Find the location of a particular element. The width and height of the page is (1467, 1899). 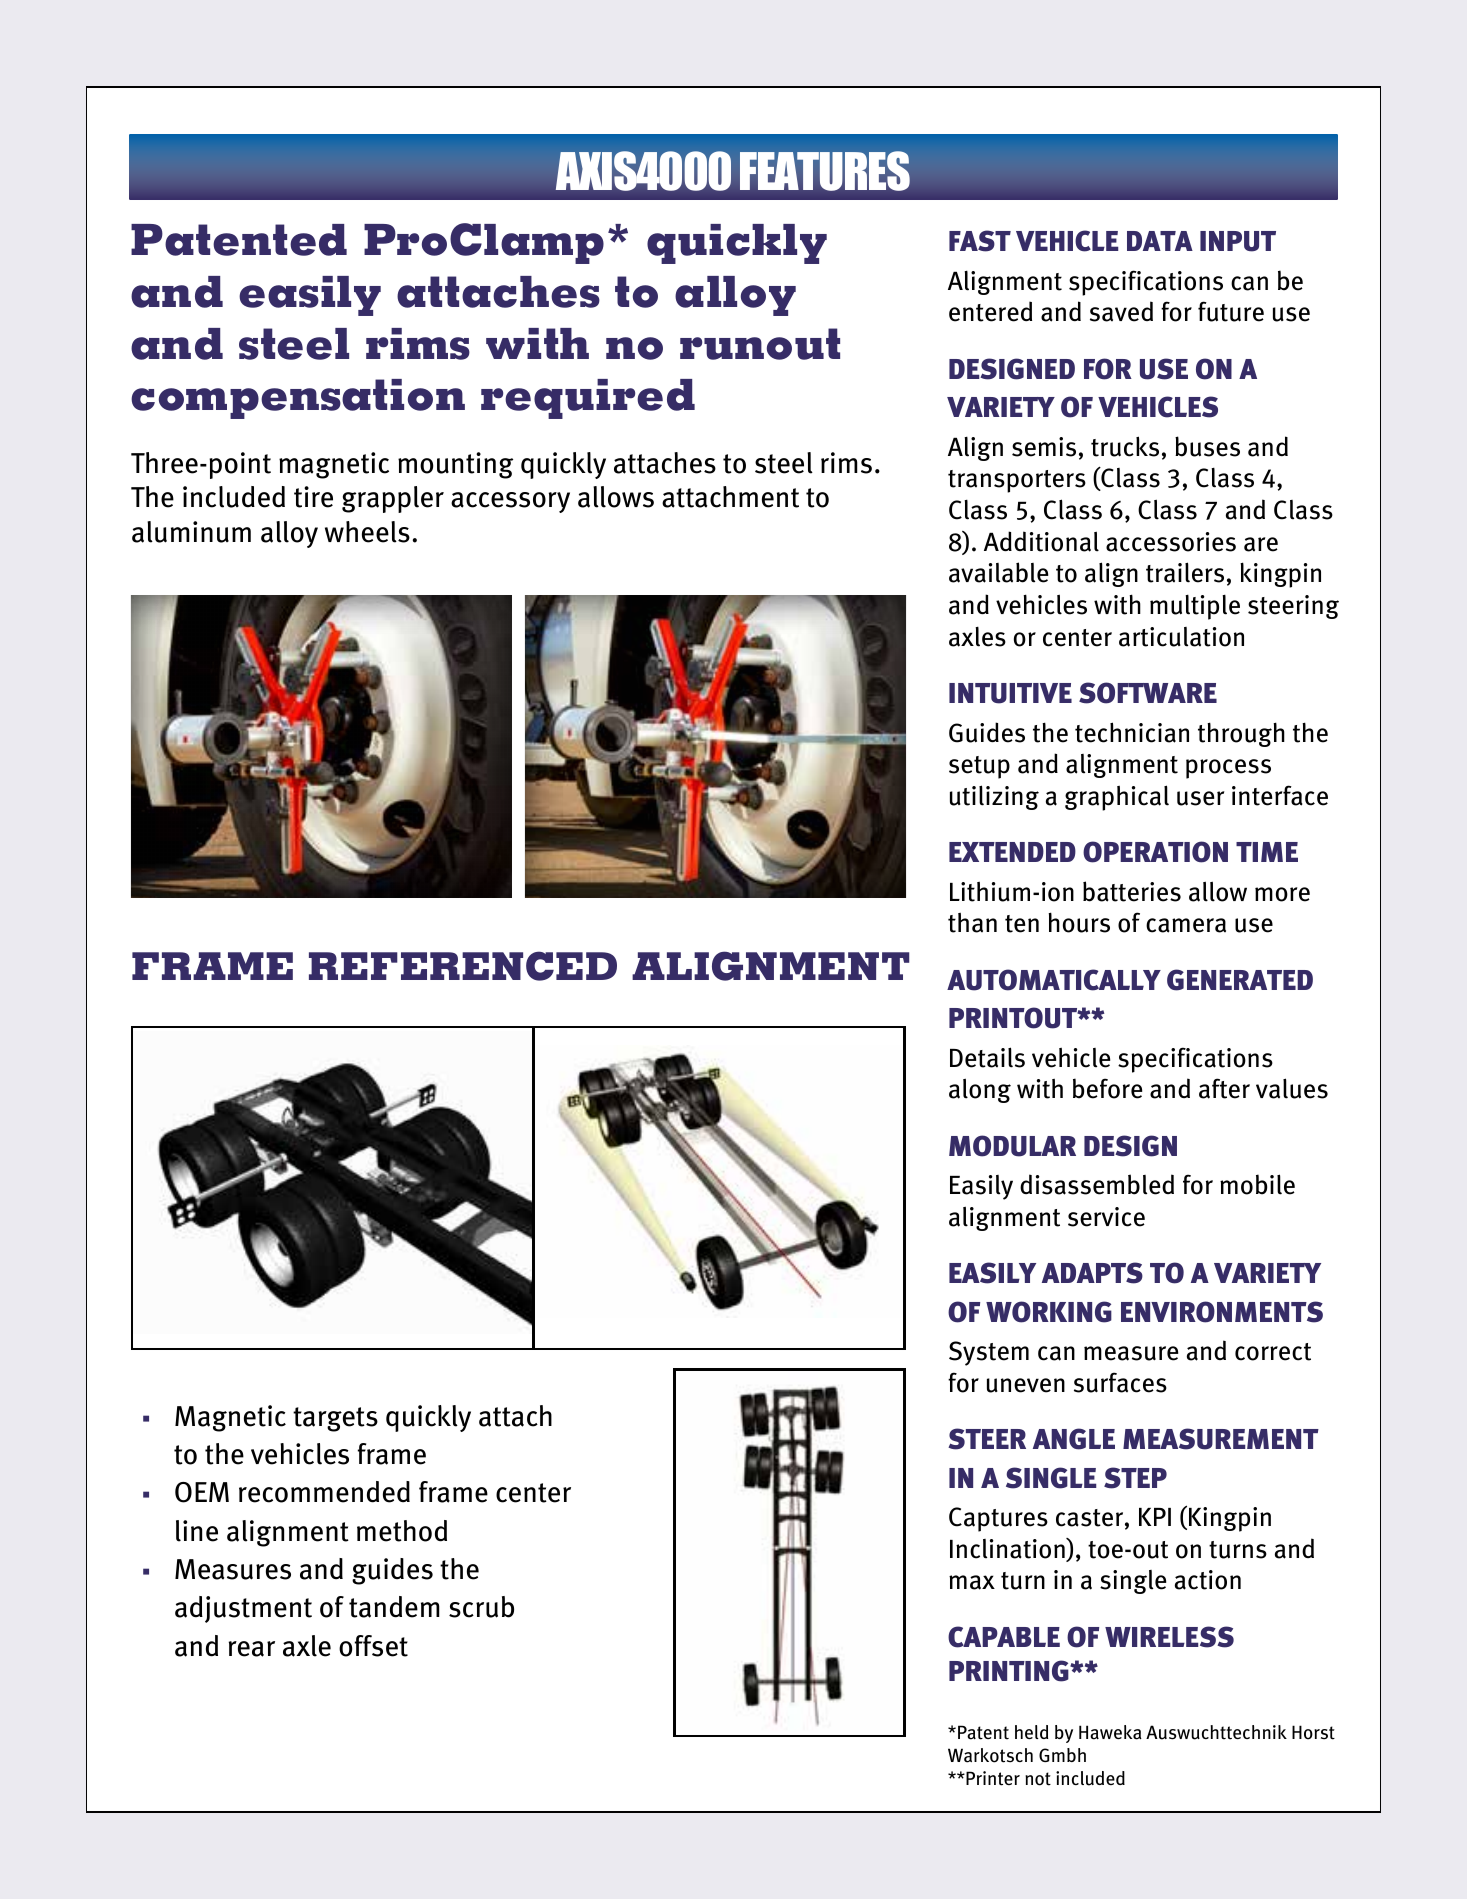

setup is located at coordinates (979, 767).
